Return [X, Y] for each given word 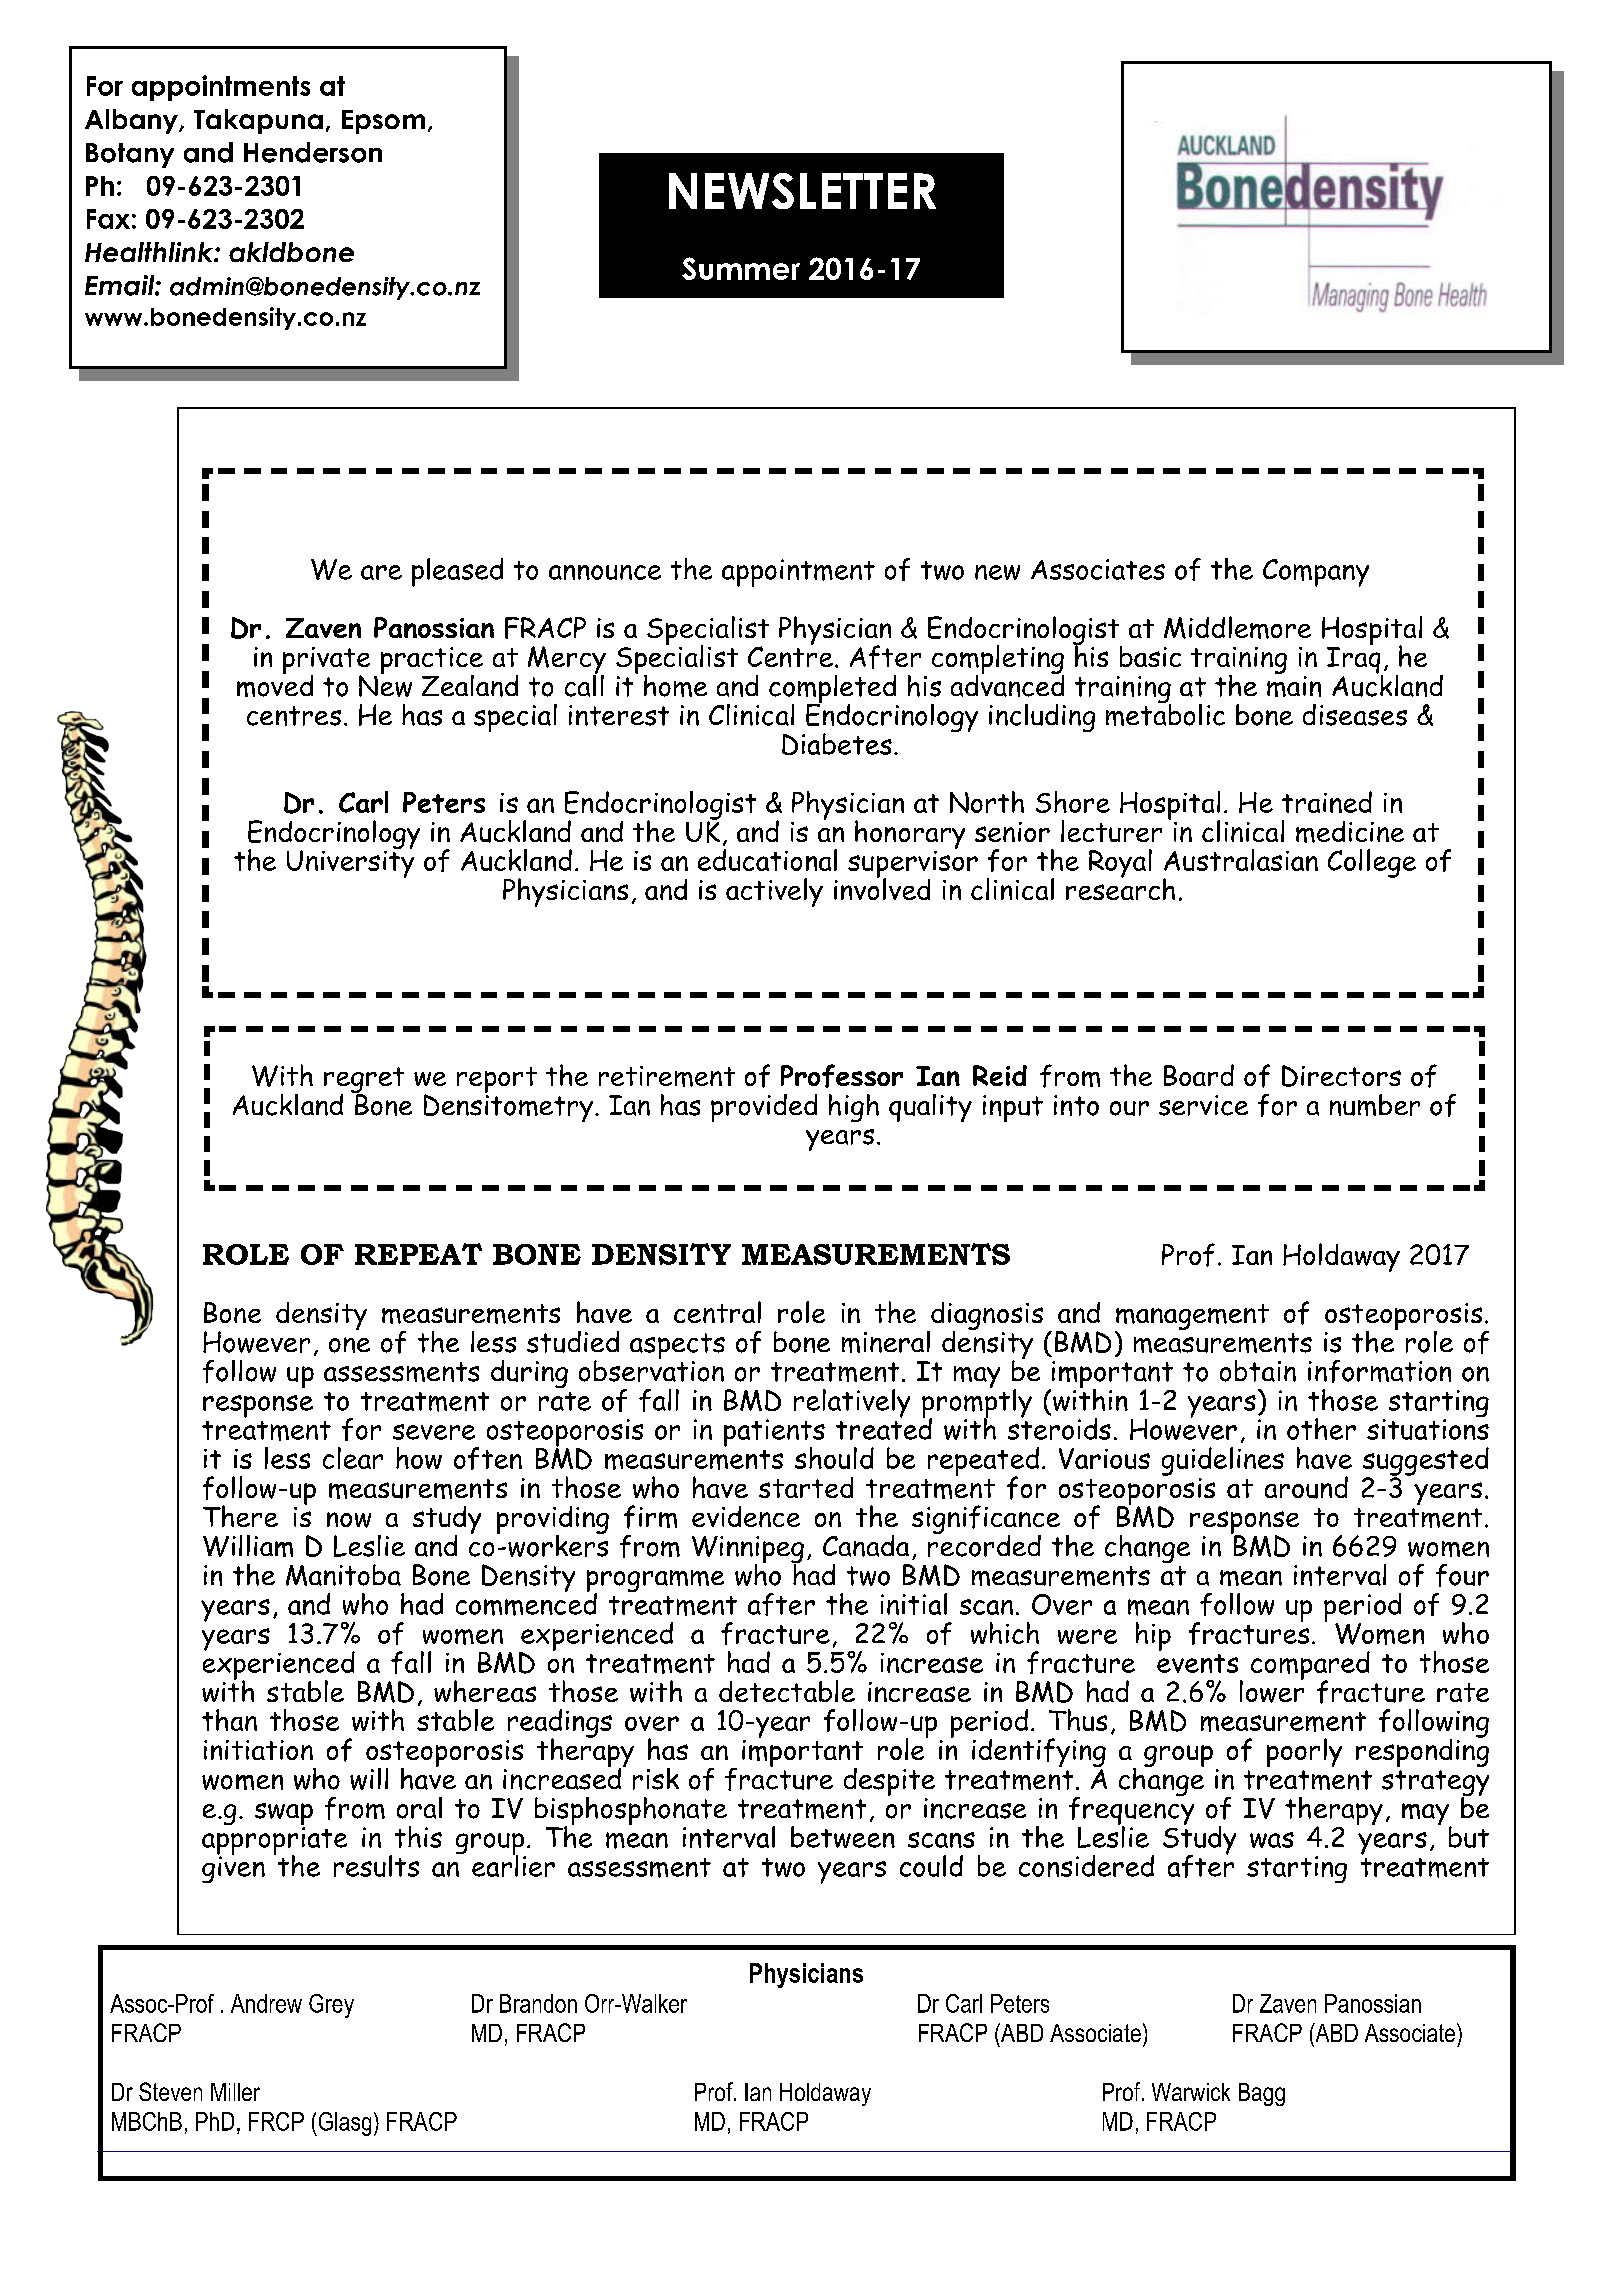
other [1321, 1429]
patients [774, 1434]
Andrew [266, 2003]
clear [353, 1458]
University [350, 863]
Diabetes [837, 744]
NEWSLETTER [802, 191]
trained [1327, 802]
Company [1316, 573]
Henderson [313, 152]
